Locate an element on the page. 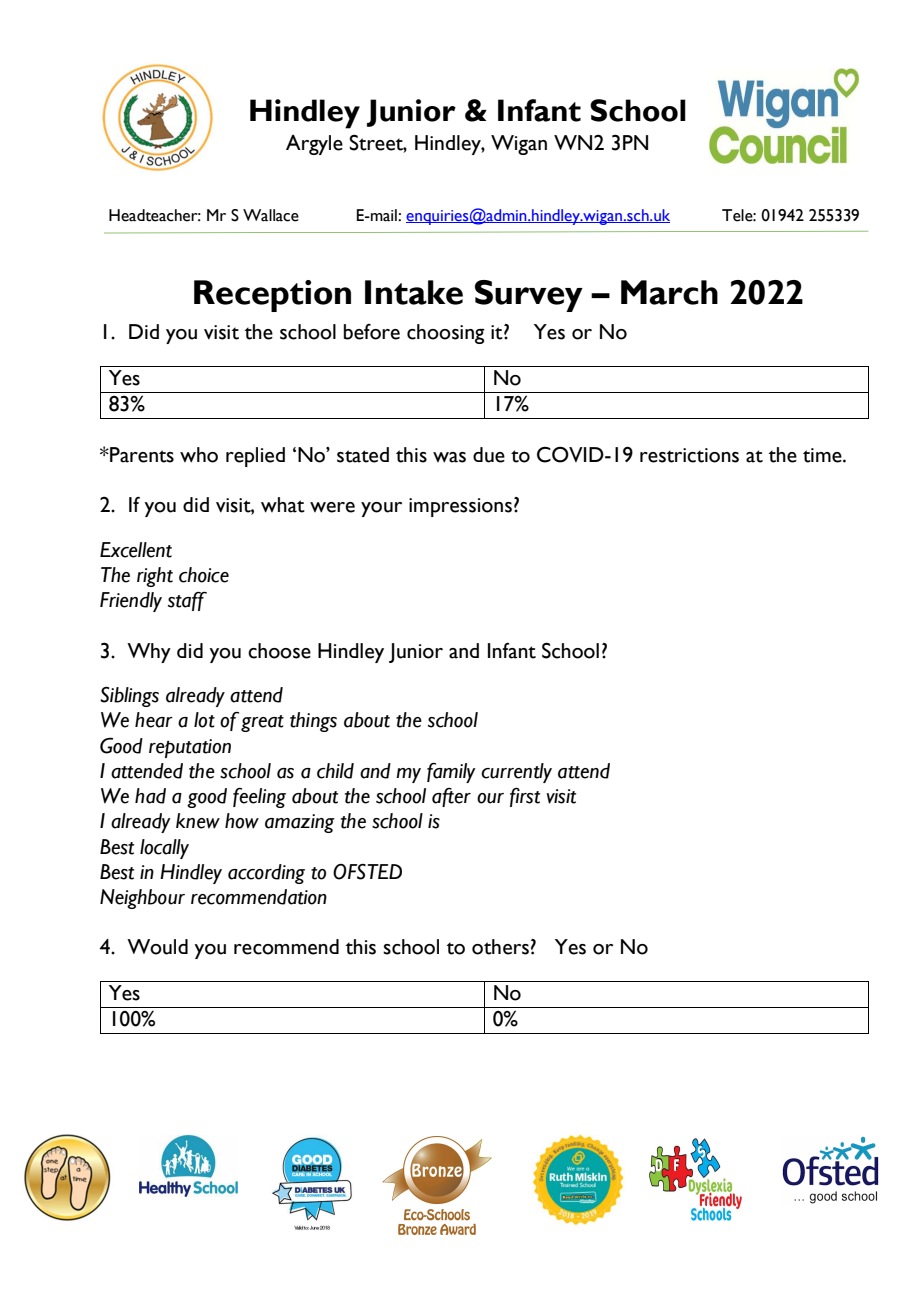 The height and width of the image is (1308, 924). due is located at coordinates (489, 455).
